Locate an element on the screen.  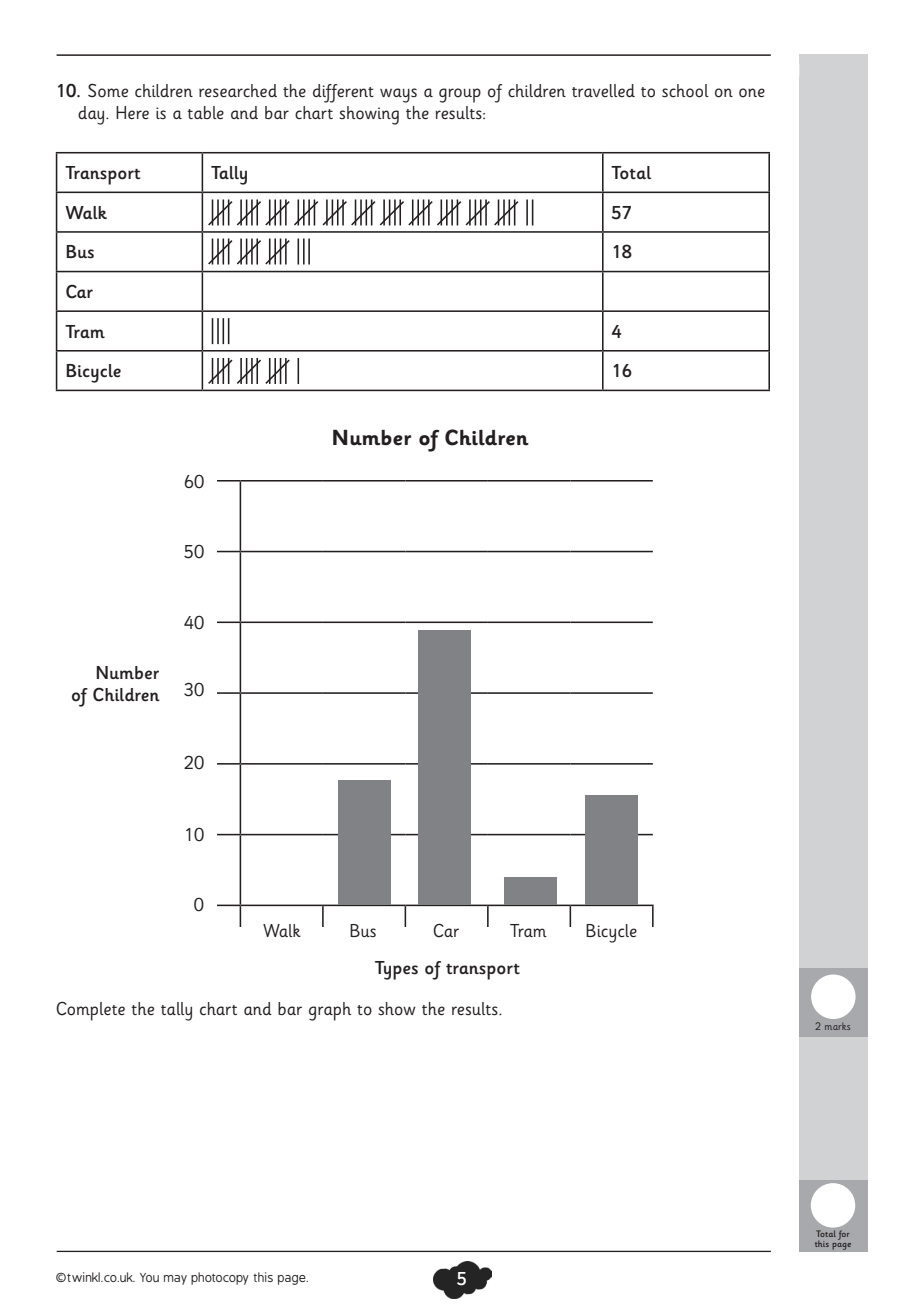
photocopy is located at coordinates (220, 1278).
